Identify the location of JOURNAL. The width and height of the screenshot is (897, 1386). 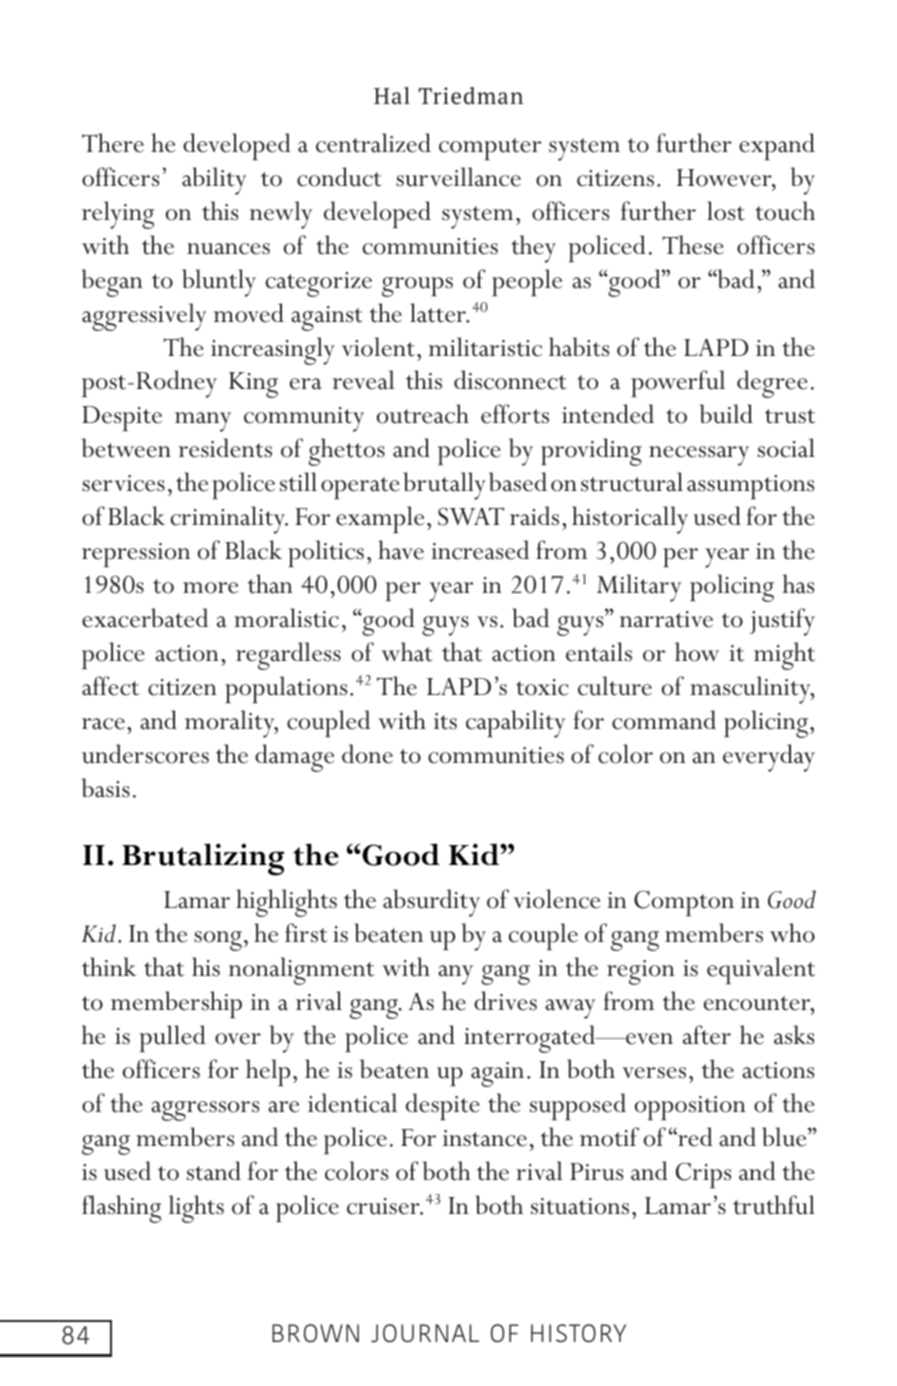
(425, 1333).
